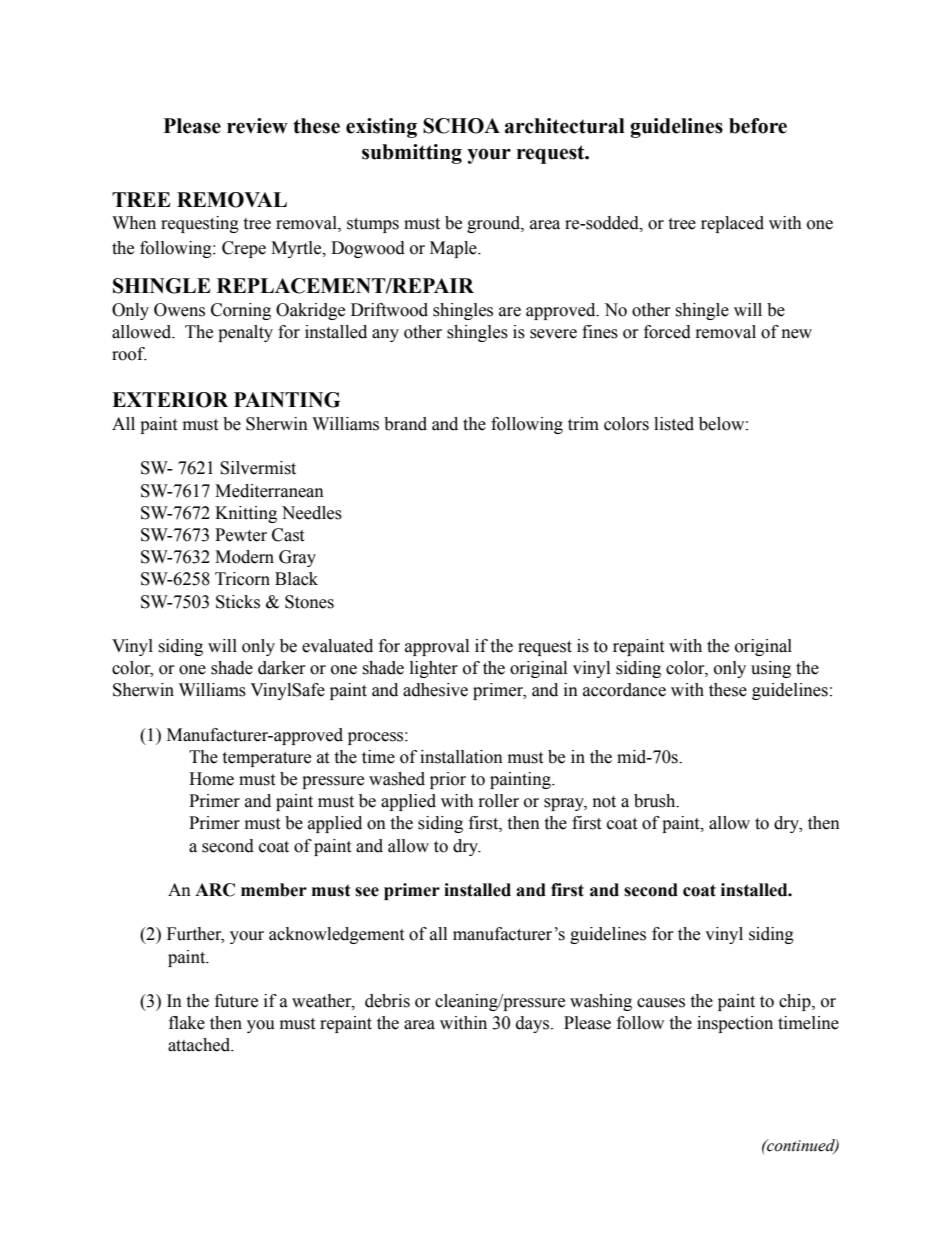 Image resolution: width=952 pixels, height=1233 pixels. Describe the element at coordinates (412, 154) in the image. I see `submitting` at that location.
